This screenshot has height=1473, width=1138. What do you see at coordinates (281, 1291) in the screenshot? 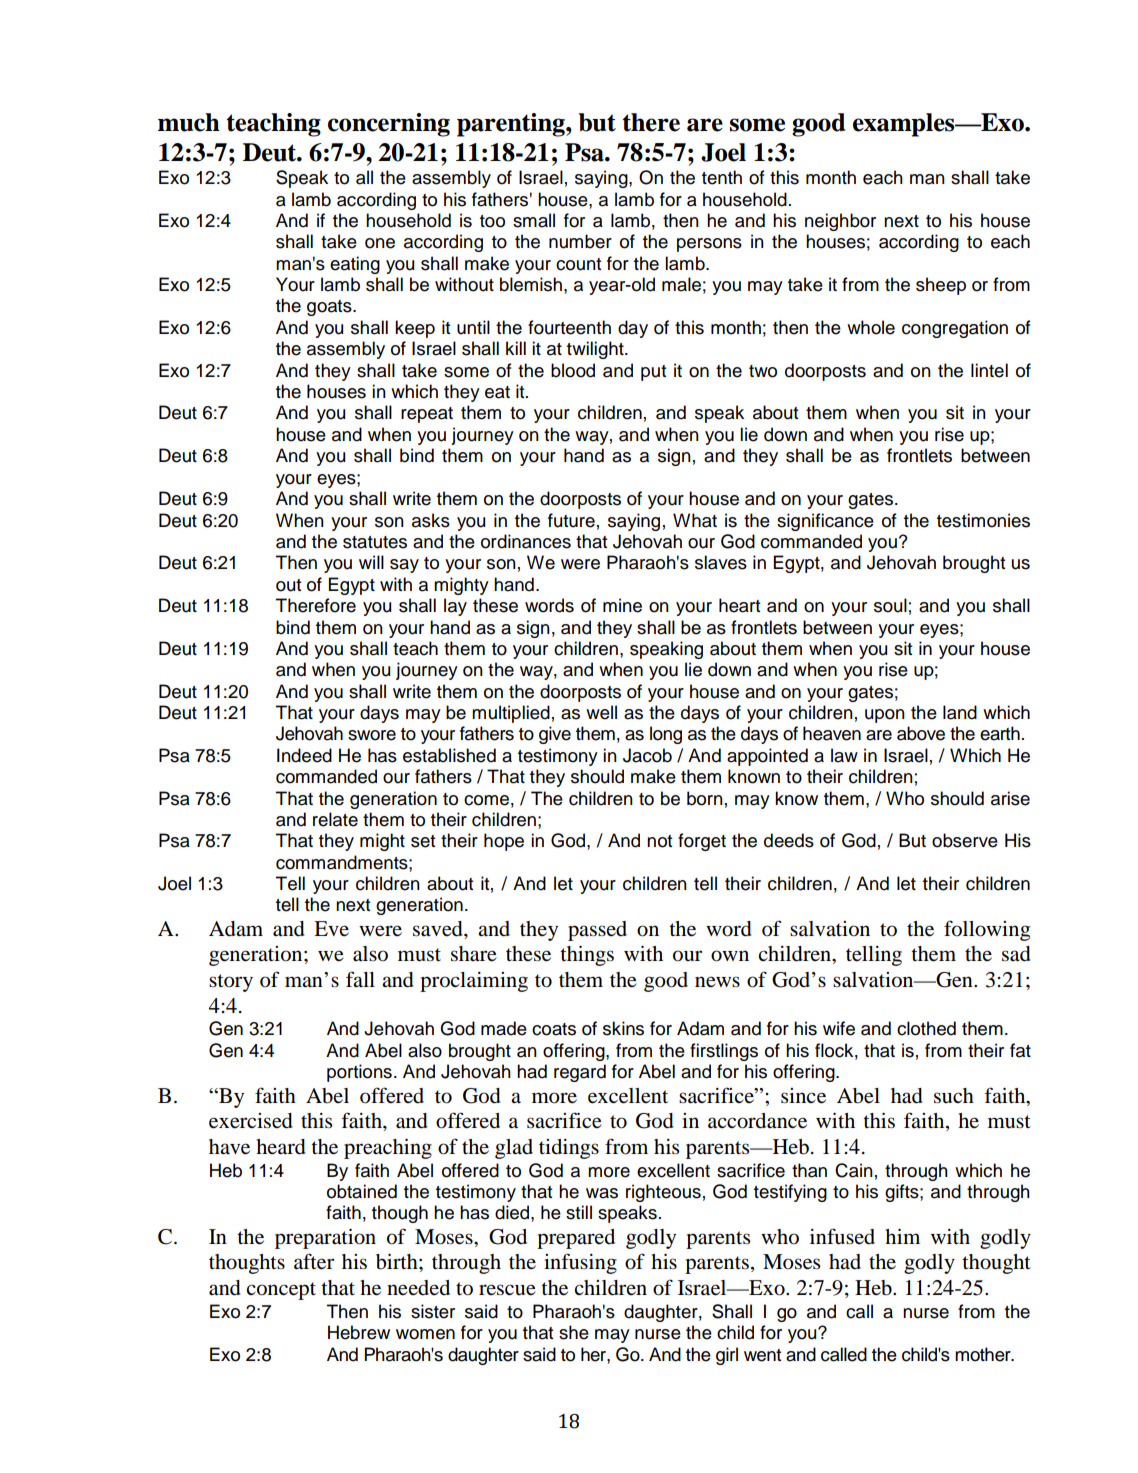
I see `concept` at bounding box center [281, 1291].
